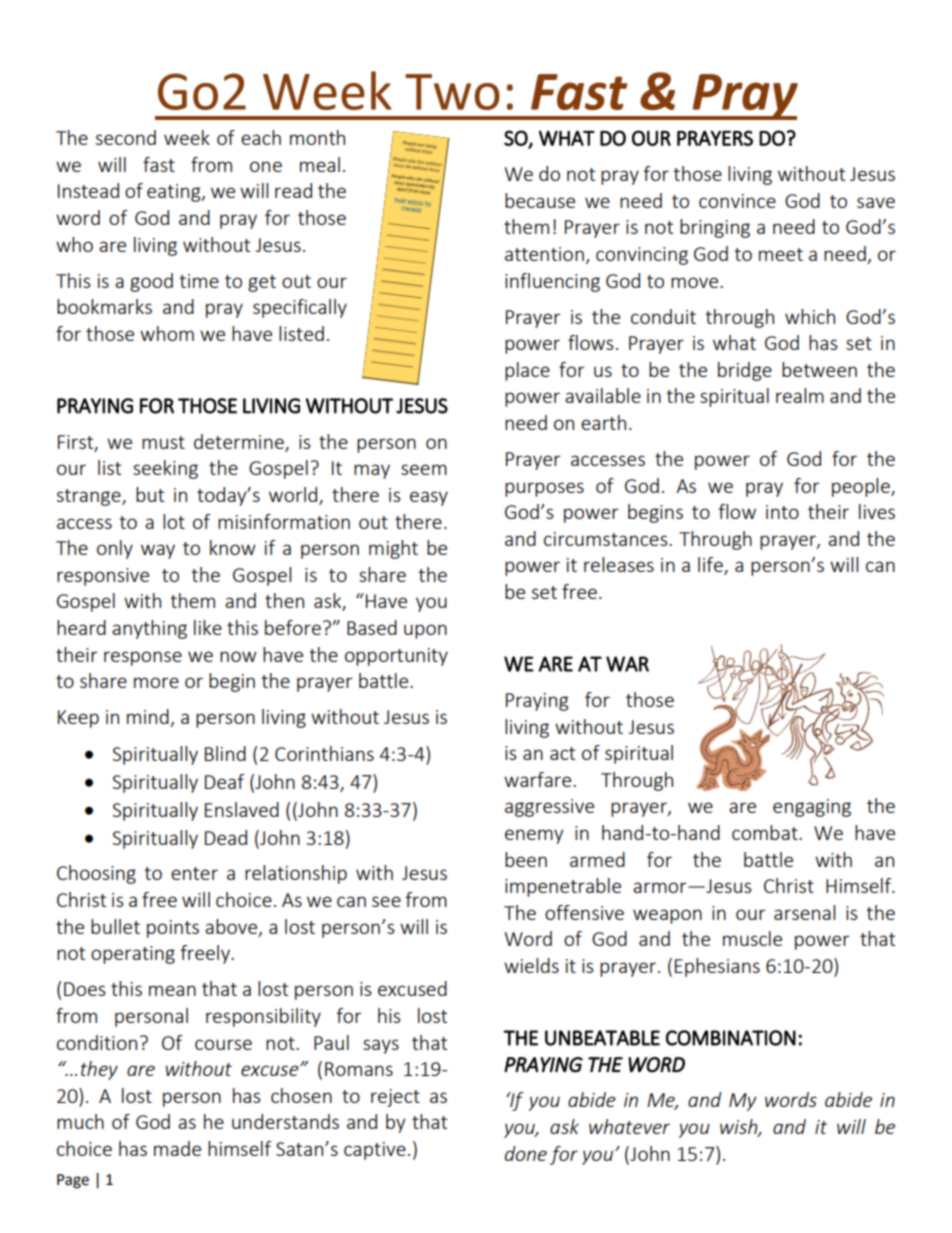 This page has width=952, height=1233. I want to click on life, so click(711, 566).
